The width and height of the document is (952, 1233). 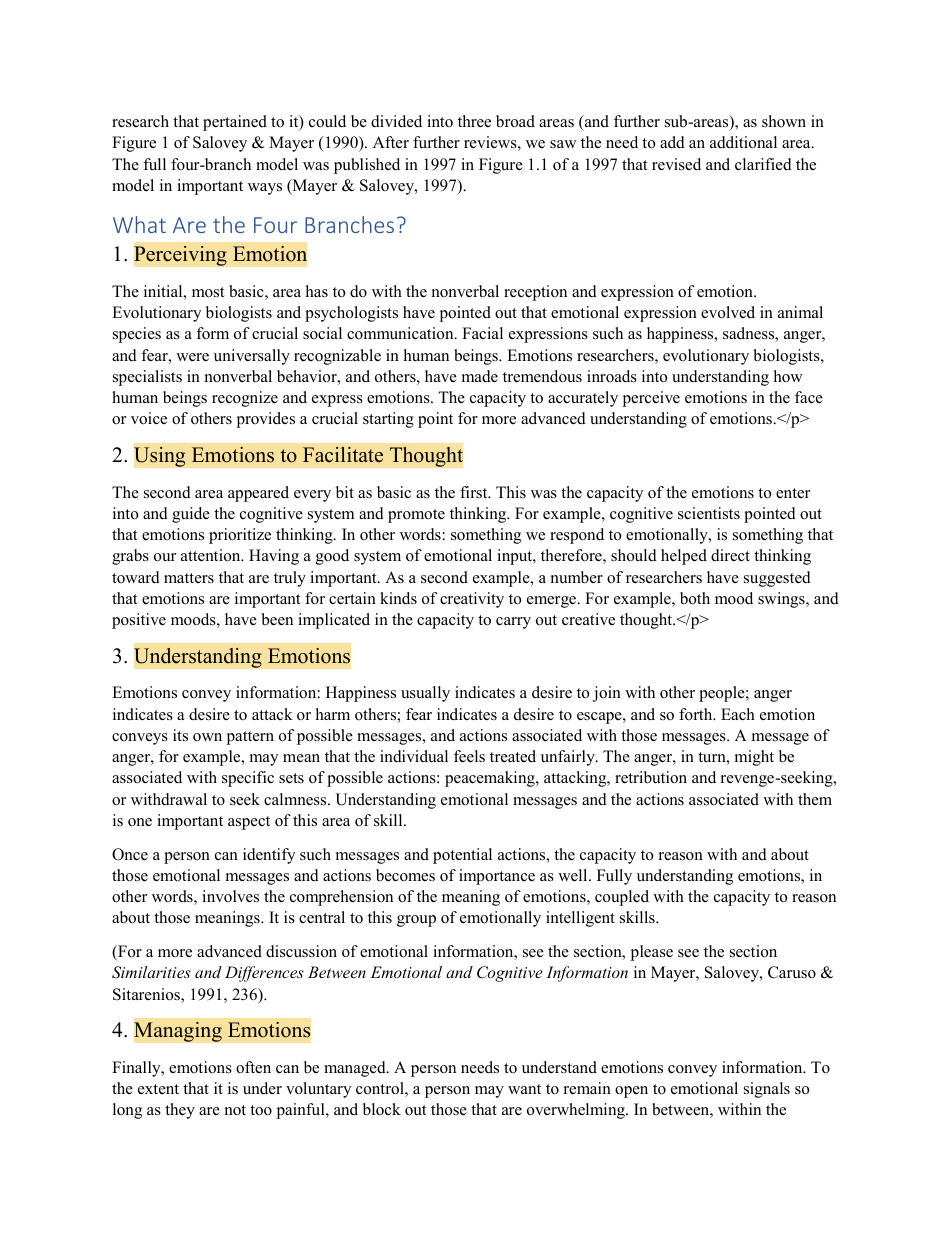 What do you see at coordinates (235, 1110) in the document?
I see `not` at bounding box center [235, 1110].
